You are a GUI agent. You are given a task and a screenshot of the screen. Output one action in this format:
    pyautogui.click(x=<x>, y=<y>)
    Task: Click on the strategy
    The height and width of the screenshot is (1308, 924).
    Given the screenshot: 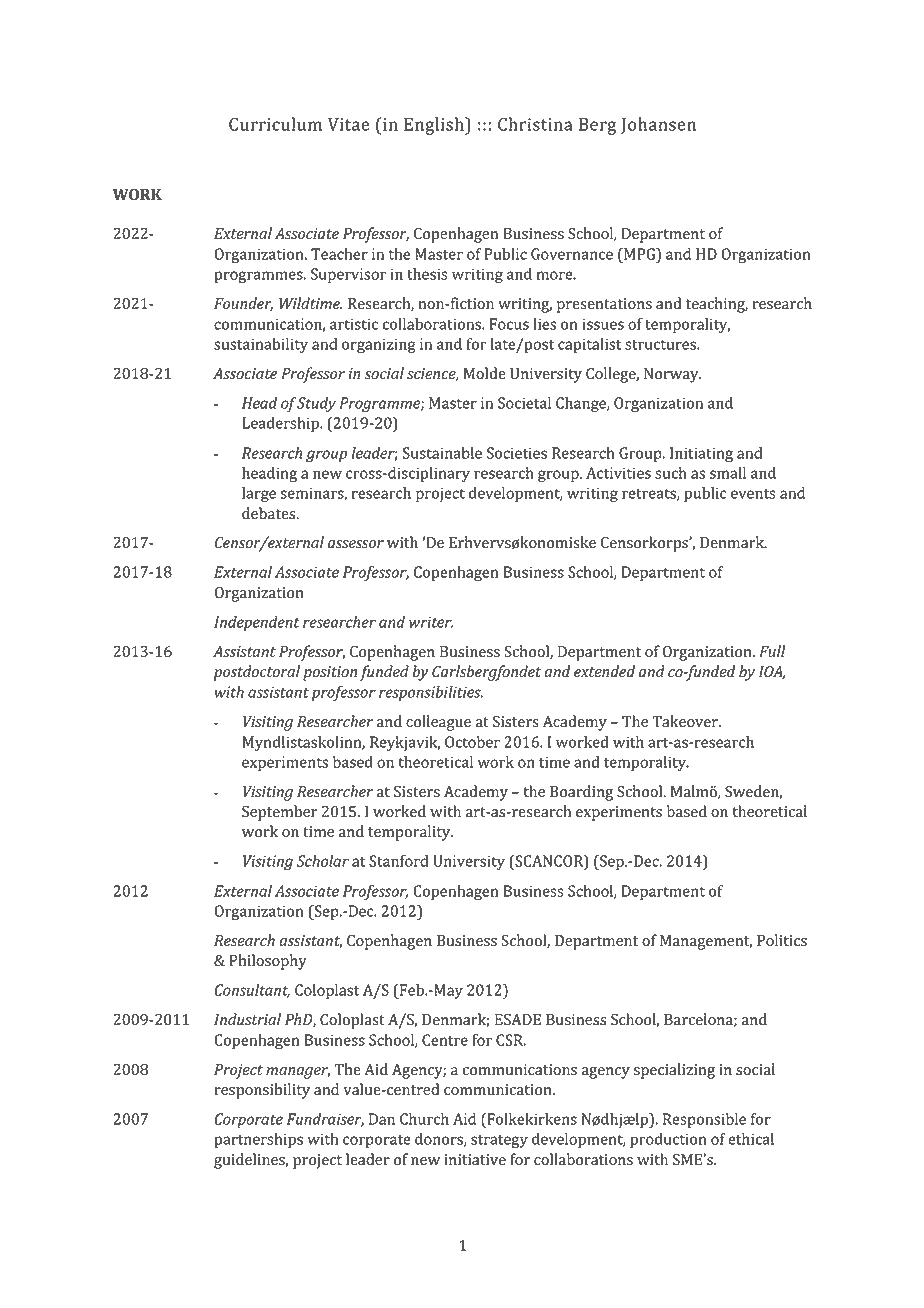 What is the action you would take?
    pyautogui.click(x=499, y=1142)
